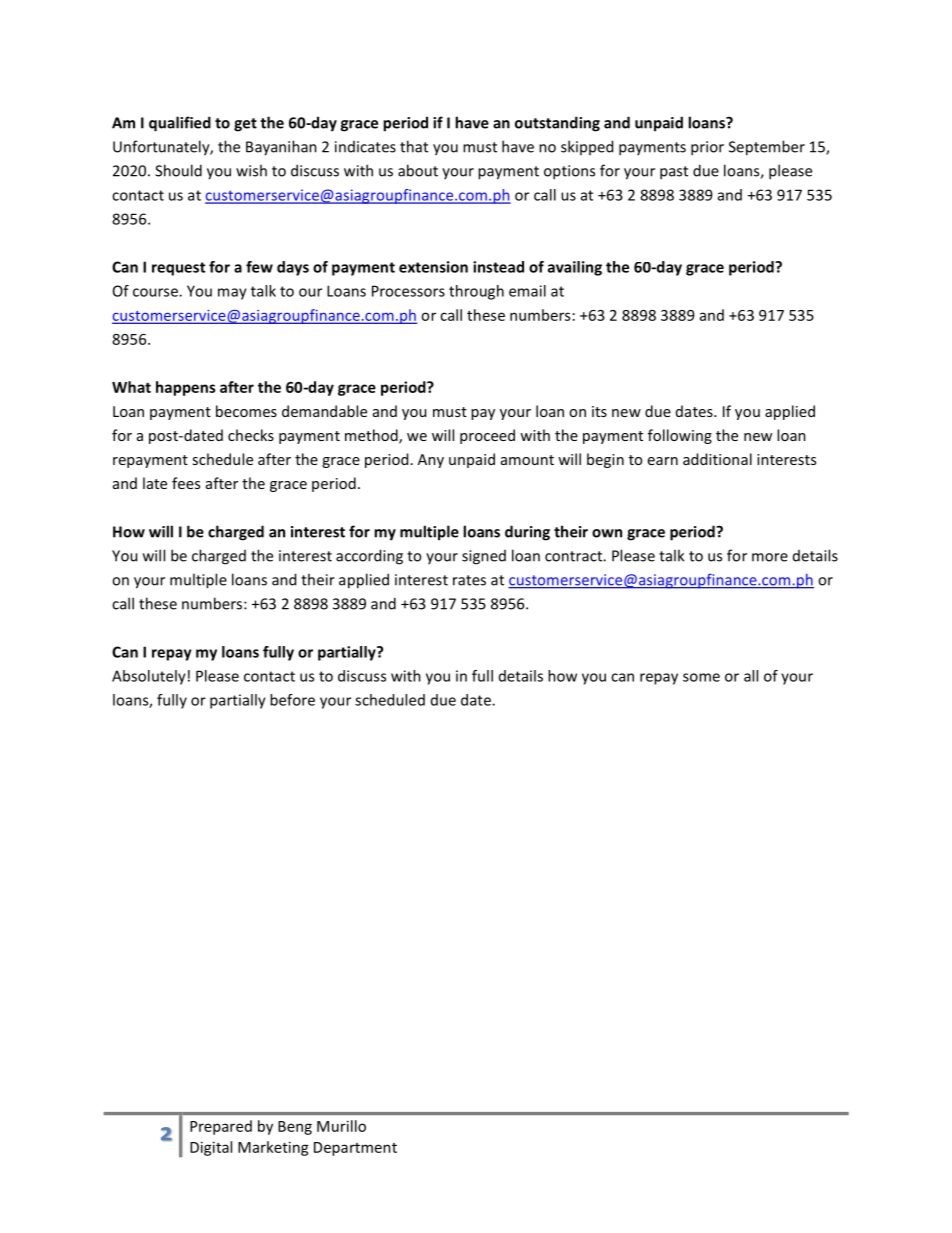 The image size is (952, 1233). Describe the element at coordinates (414, 146) in the page. I see `that` at that location.
